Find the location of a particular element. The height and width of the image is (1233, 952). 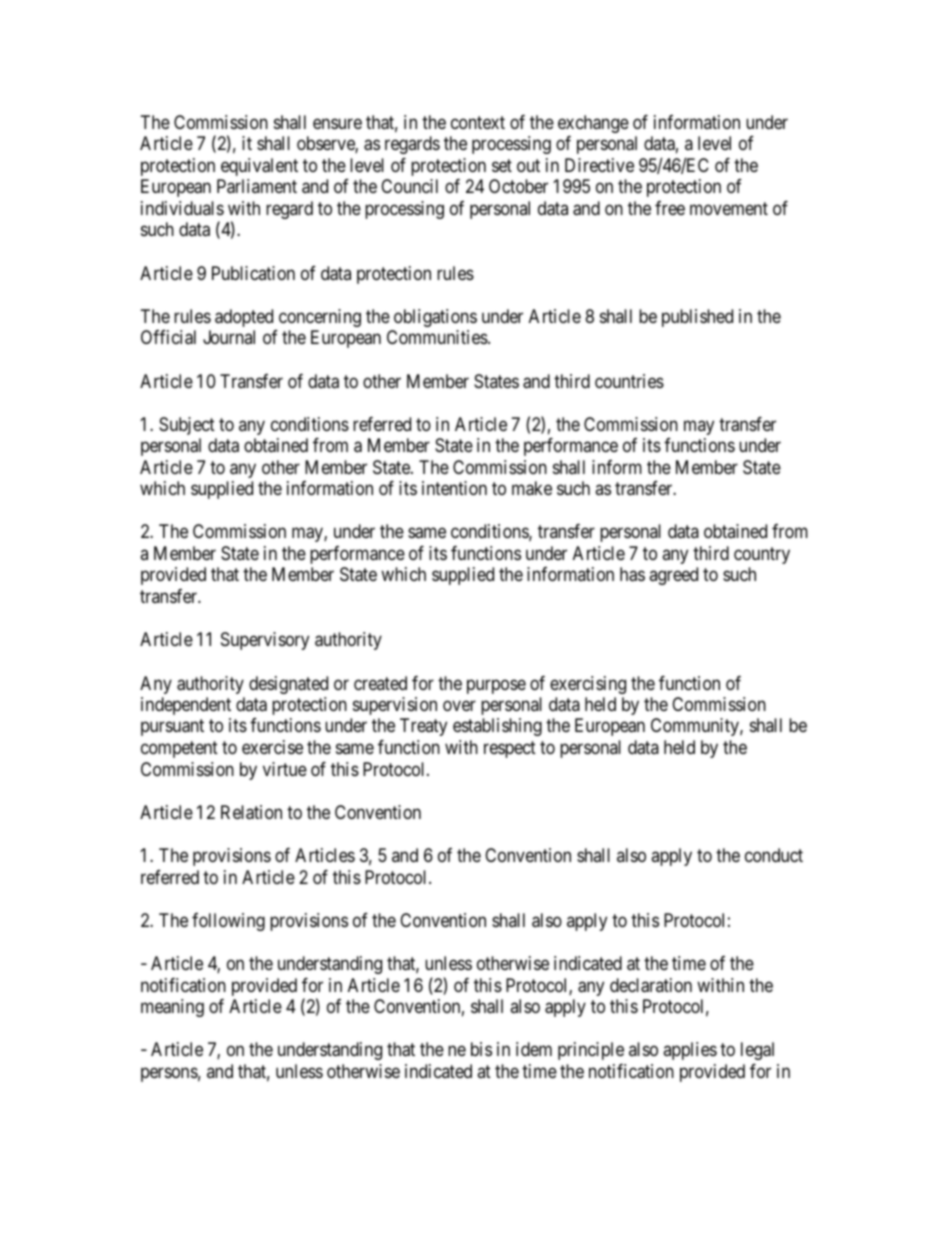

applies is located at coordinates (690, 1051).
